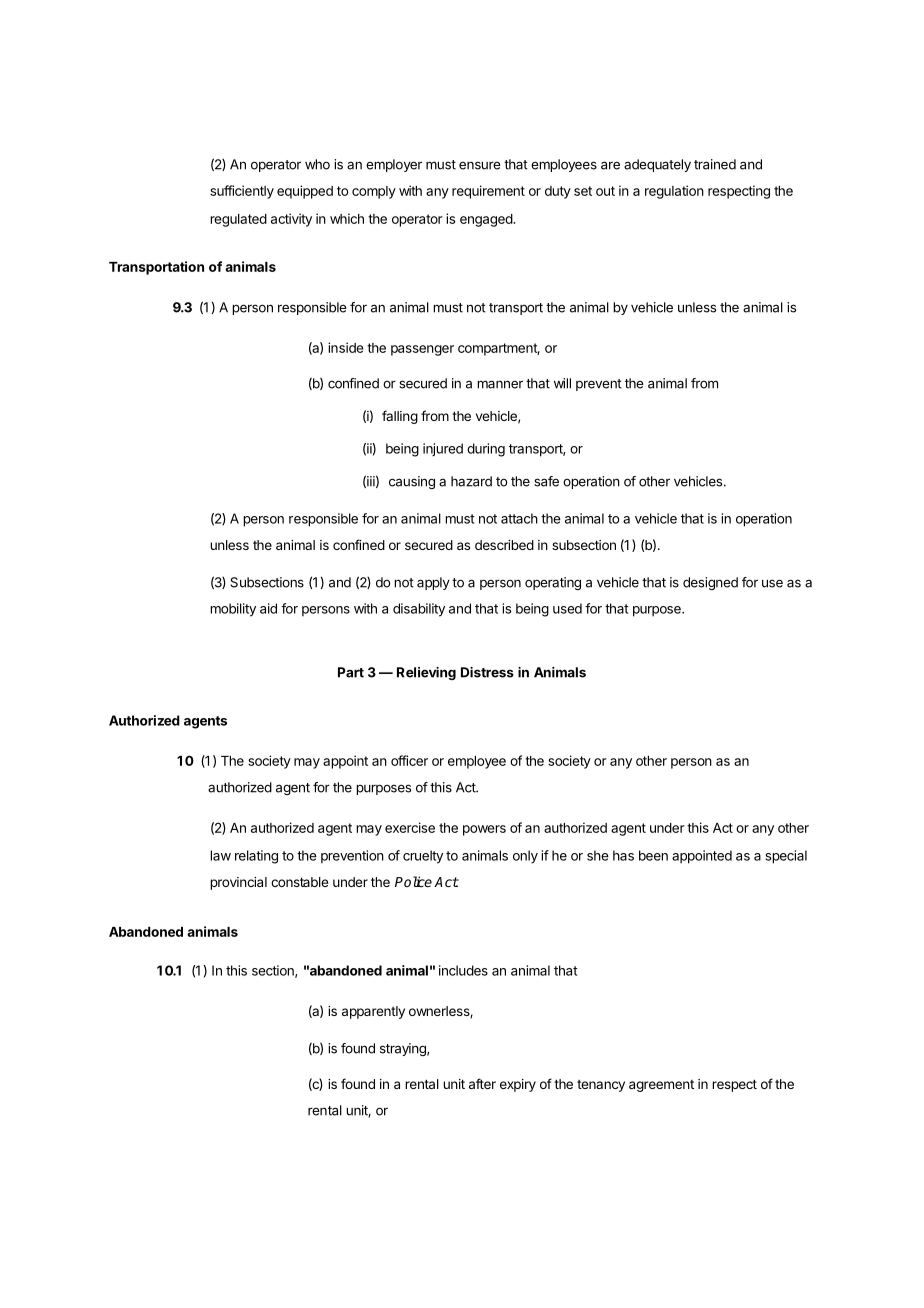  Describe the element at coordinates (484, 830) in the document. I see `powers` at that location.
